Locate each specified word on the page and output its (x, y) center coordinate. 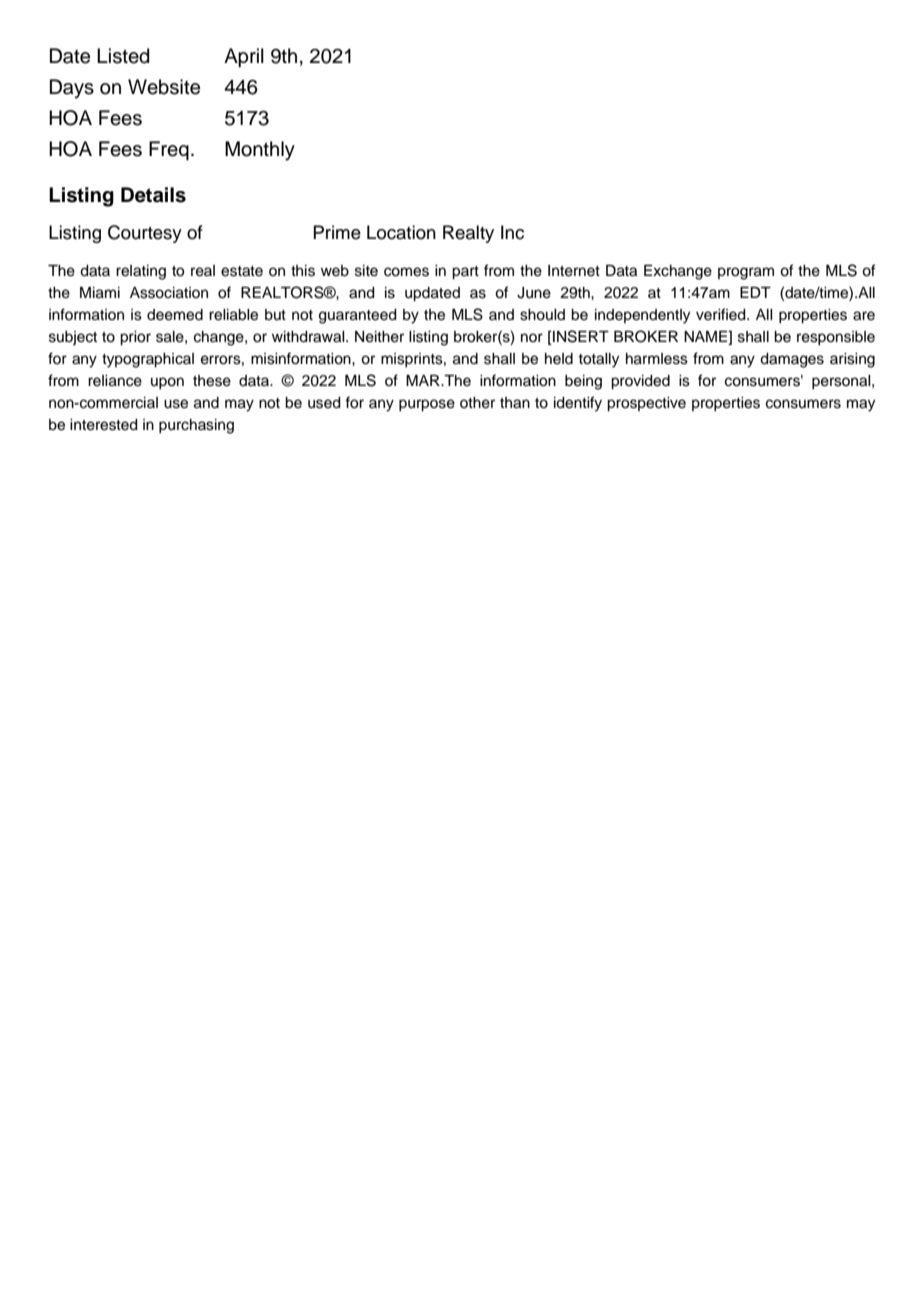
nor (532, 337)
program (746, 273)
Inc (512, 232)
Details (153, 195)
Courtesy (145, 234)
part (465, 273)
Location (401, 232)
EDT (755, 292)
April (244, 58)
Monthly (260, 151)
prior (135, 338)
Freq (169, 151)
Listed (123, 56)
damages (792, 360)
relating (141, 272)
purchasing (196, 426)
